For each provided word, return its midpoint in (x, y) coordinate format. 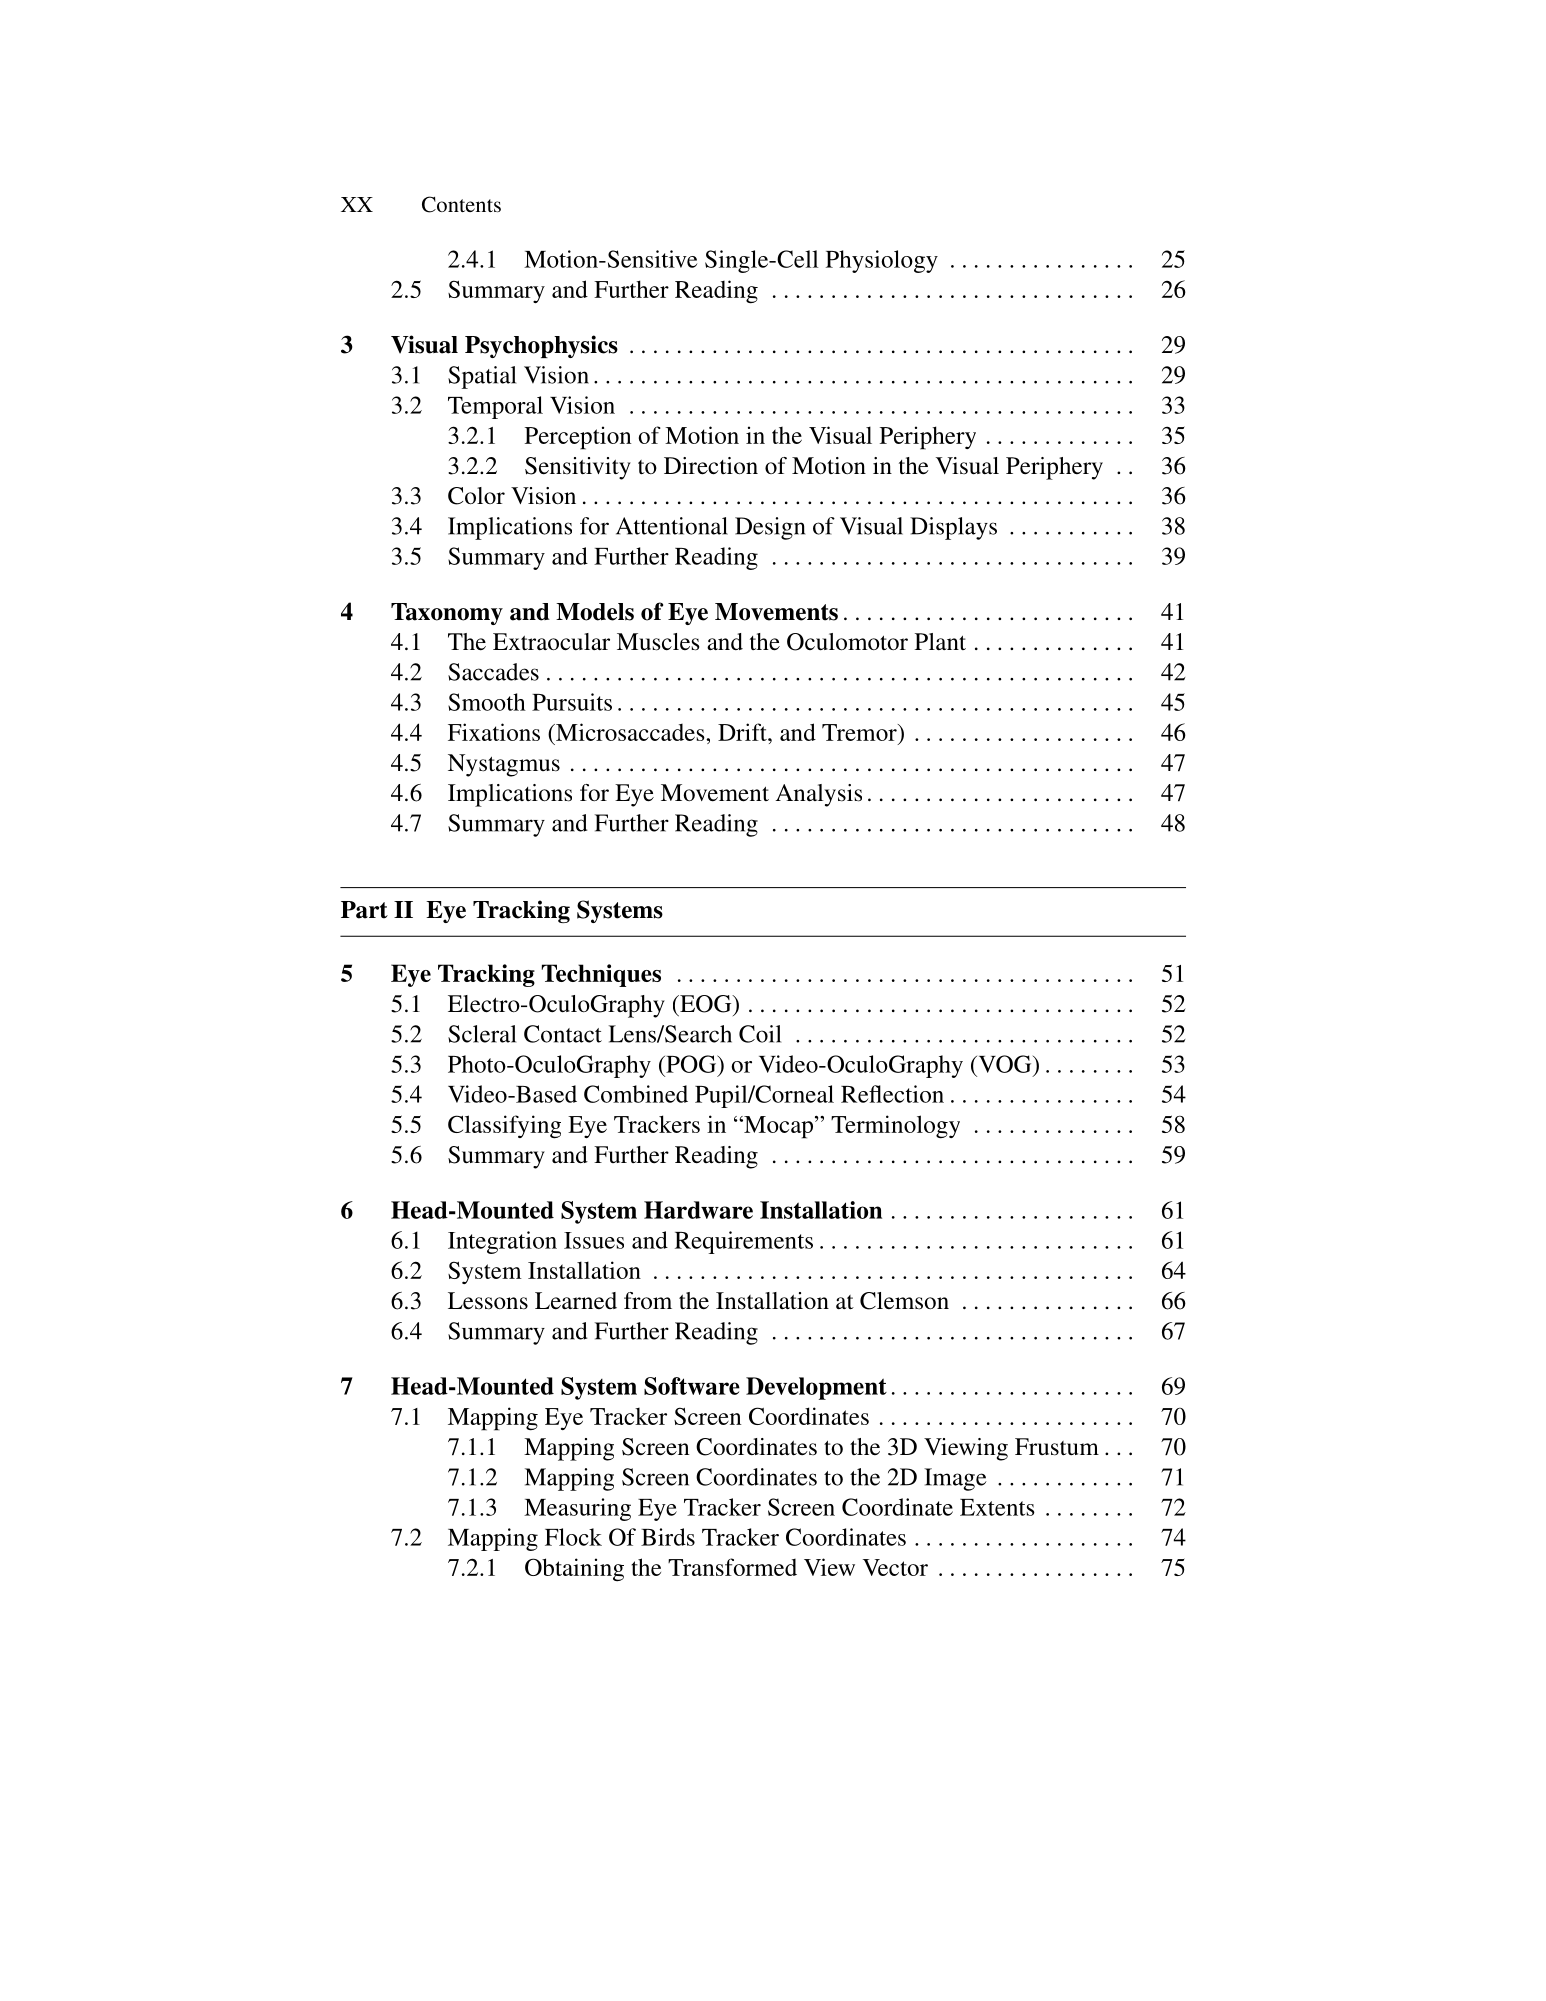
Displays (953, 528)
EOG (706, 1004)
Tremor (860, 732)
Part (364, 910)
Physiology (882, 261)
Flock (573, 1537)
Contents (461, 204)
